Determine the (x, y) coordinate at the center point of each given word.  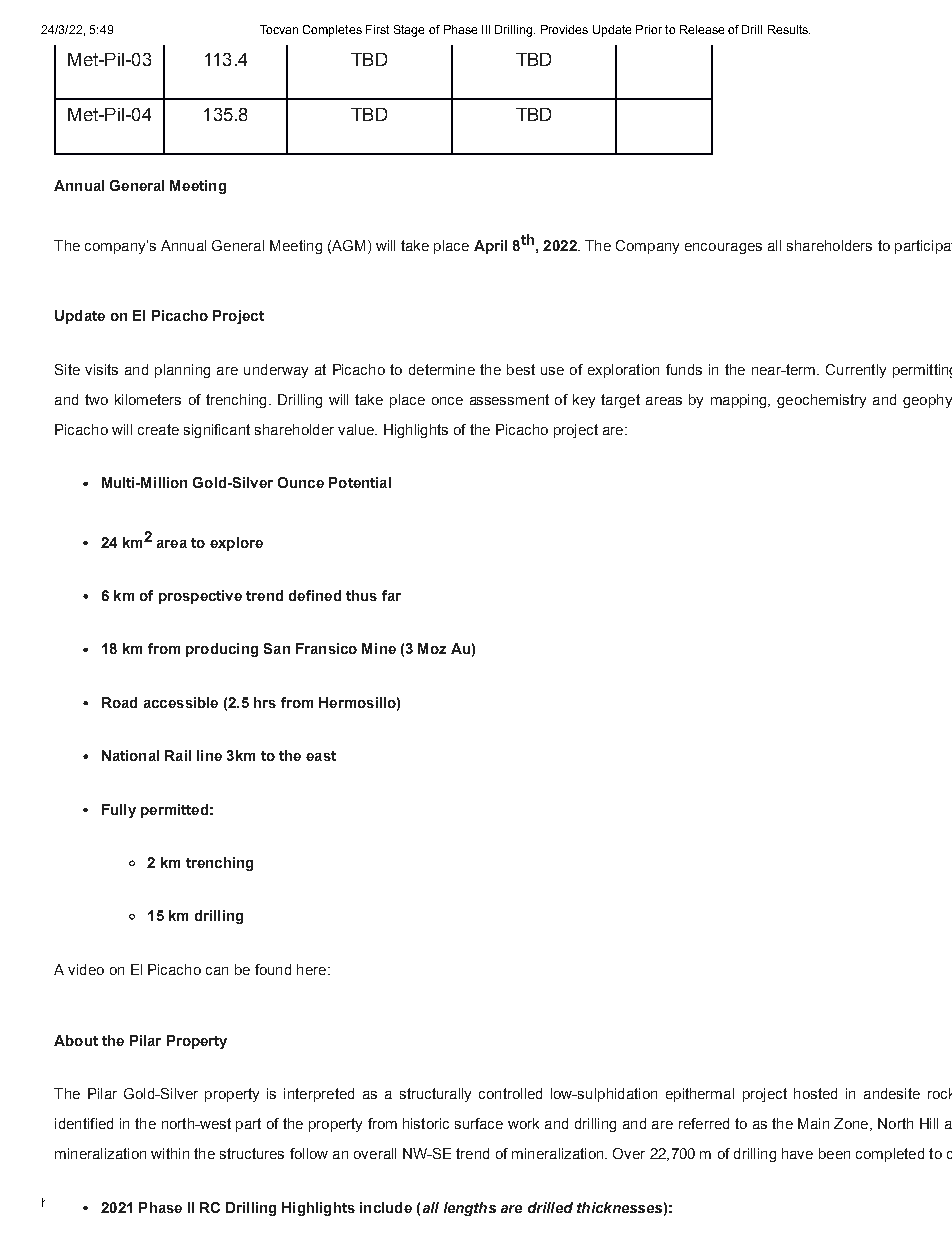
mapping (740, 401)
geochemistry (821, 401)
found (273, 969)
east (321, 756)
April (490, 247)
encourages (723, 248)
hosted (815, 1093)
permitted (174, 811)
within (170, 1153)
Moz (432, 648)
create (158, 429)
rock (940, 1093)
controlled (510, 1093)
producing (222, 650)
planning (182, 371)
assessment (509, 399)
